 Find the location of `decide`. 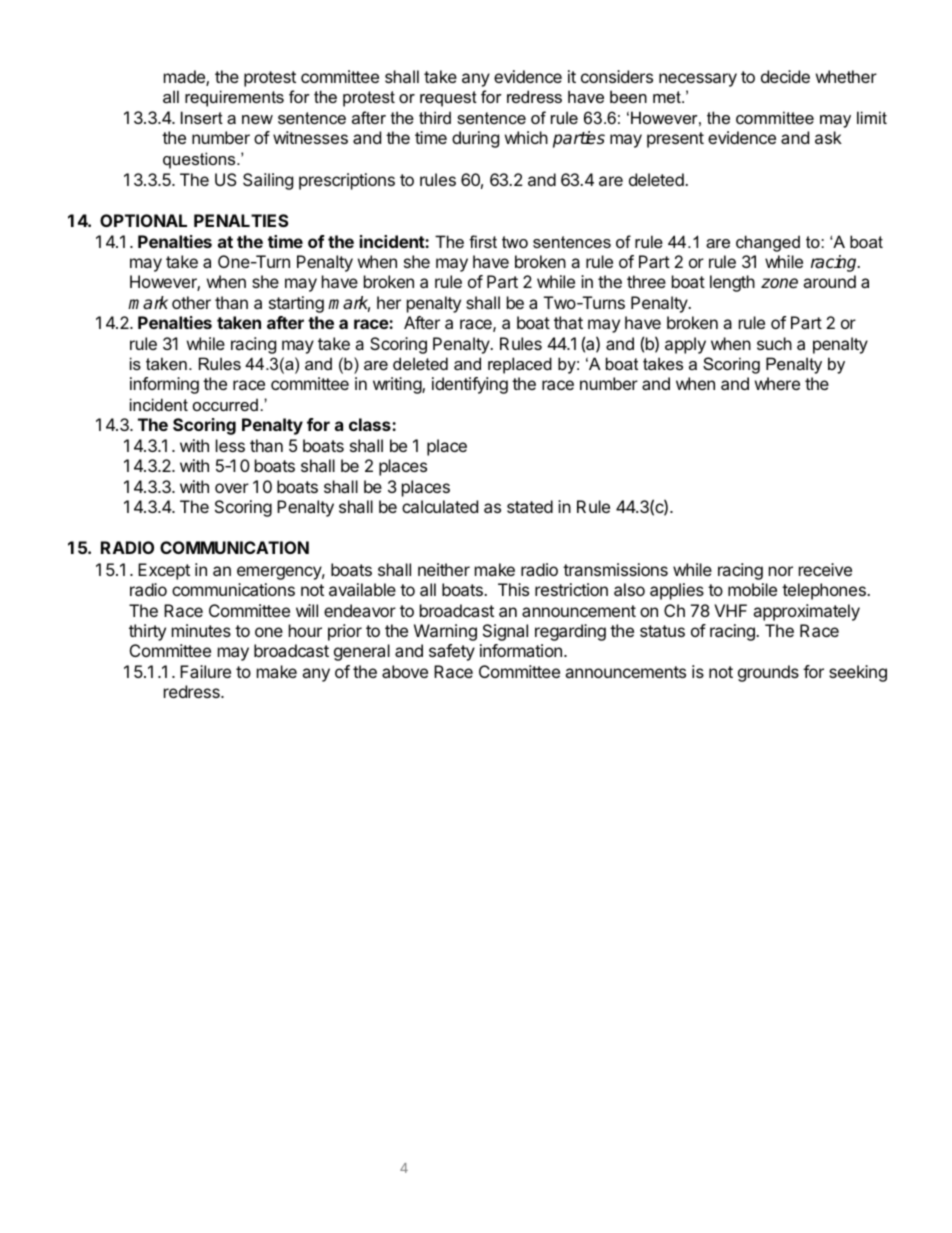

decide is located at coordinates (785, 76).
